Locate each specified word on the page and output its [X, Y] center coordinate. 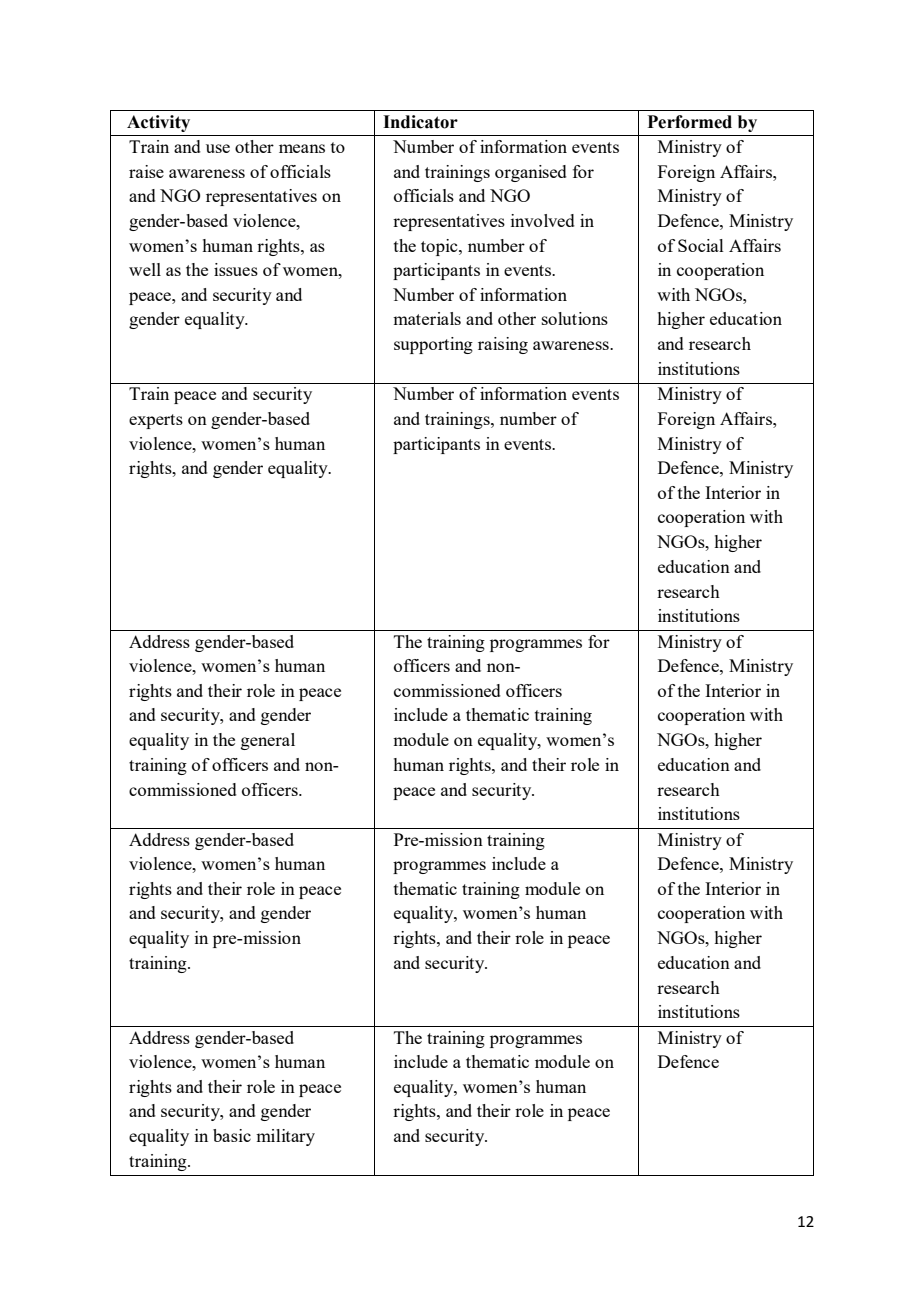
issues [236, 269]
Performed [689, 122]
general [268, 741]
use [218, 148]
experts [156, 421]
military [285, 1137]
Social [701, 245]
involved [543, 220]
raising [503, 345]
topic [440, 247]
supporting [433, 345]
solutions [575, 318]
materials [427, 318]
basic [232, 1135]
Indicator [420, 122]
